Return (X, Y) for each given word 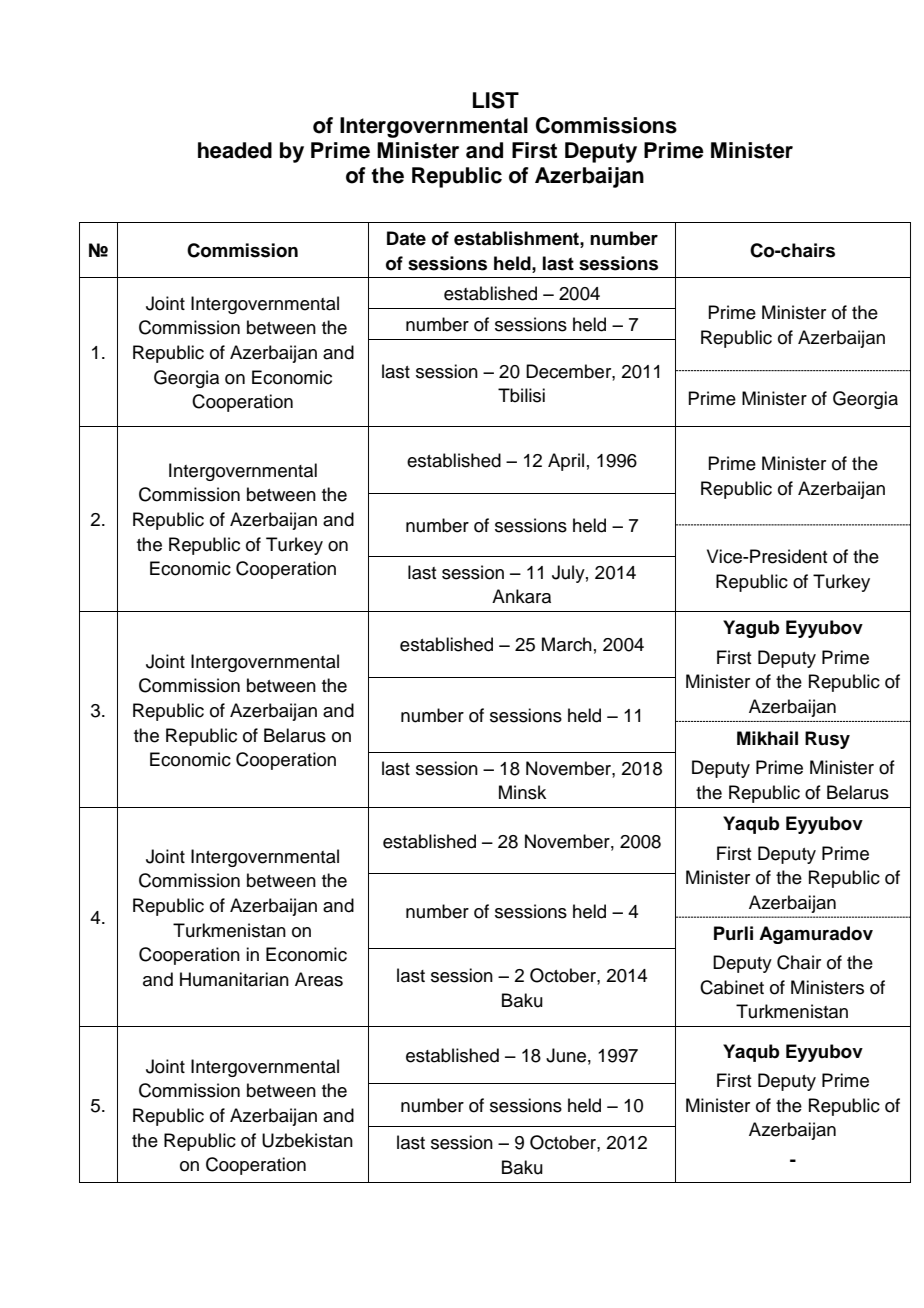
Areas (319, 979)
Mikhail (767, 738)
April (566, 462)
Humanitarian (234, 979)
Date (406, 238)
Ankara (521, 596)
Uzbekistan (307, 1140)
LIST (496, 100)
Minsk (522, 792)
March (567, 644)
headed (235, 150)
